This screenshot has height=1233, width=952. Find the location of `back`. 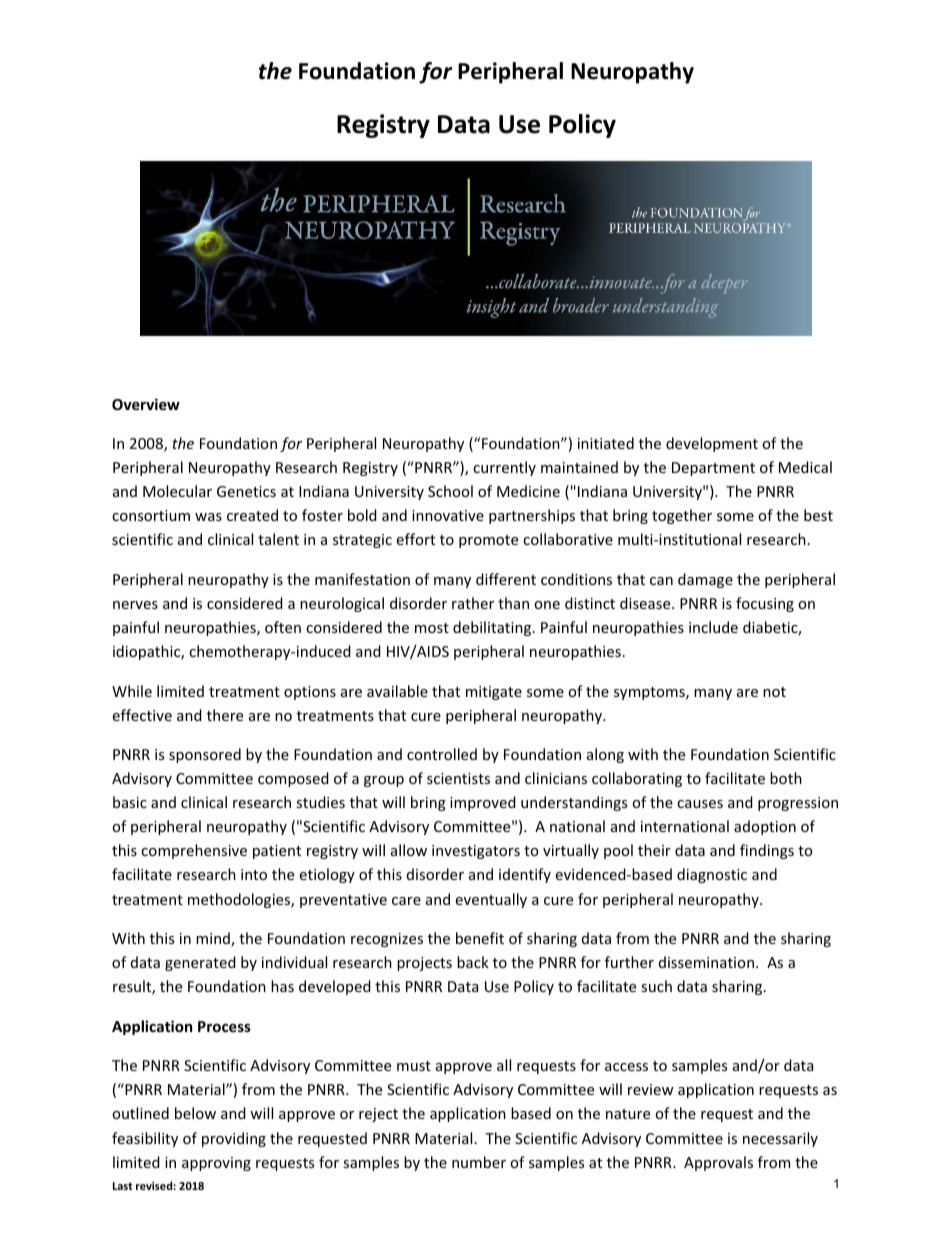

back is located at coordinates (473, 962).
